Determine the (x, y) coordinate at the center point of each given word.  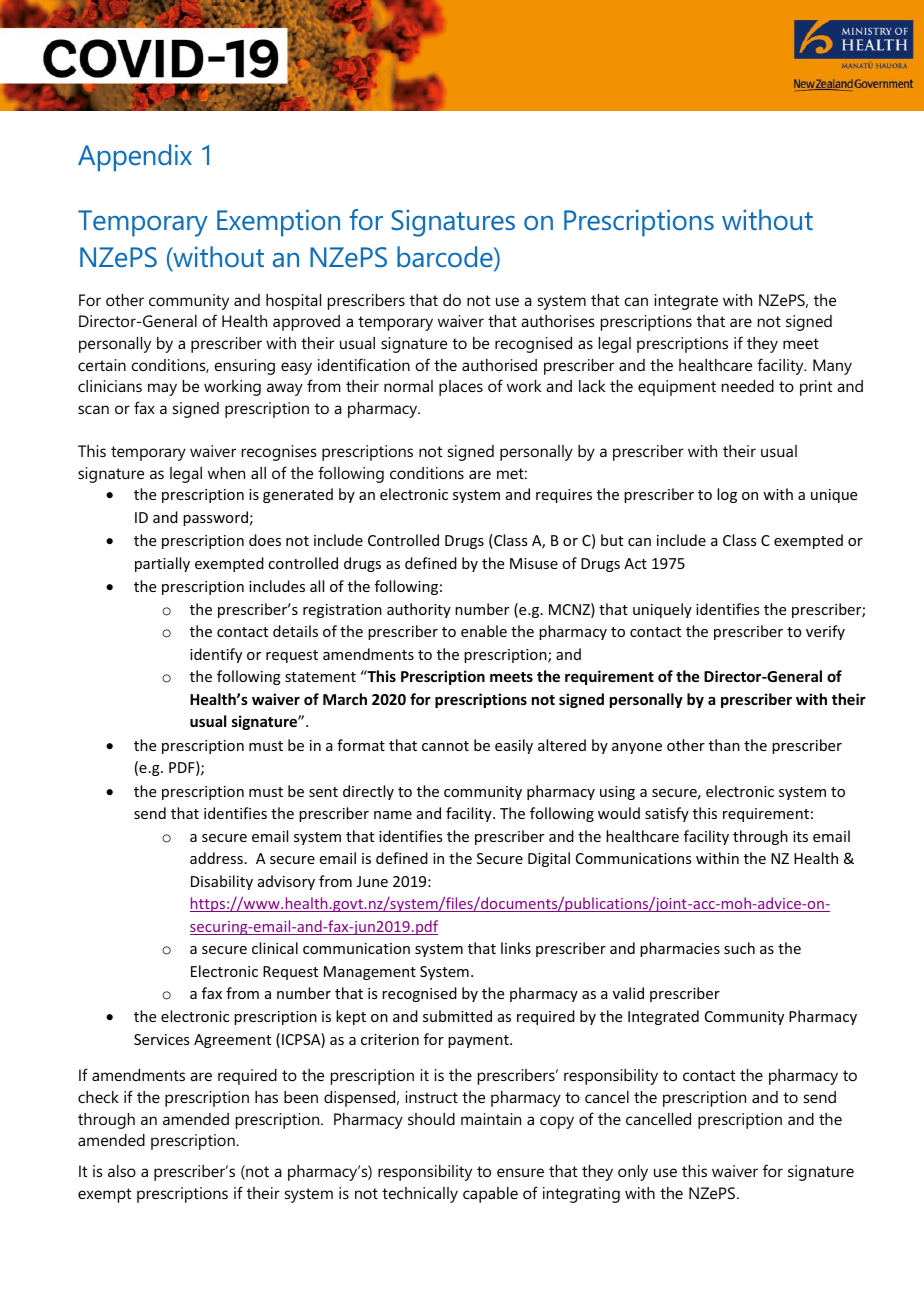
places (461, 388)
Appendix (135, 158)
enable (484, 631)
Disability (222, 882)
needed (748, 386)
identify (216, 655)
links (516, 948)
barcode (446, 256)
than (724, 745)
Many (832, 367)
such (739, 948)
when (226, 473)
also (122, 1171)
